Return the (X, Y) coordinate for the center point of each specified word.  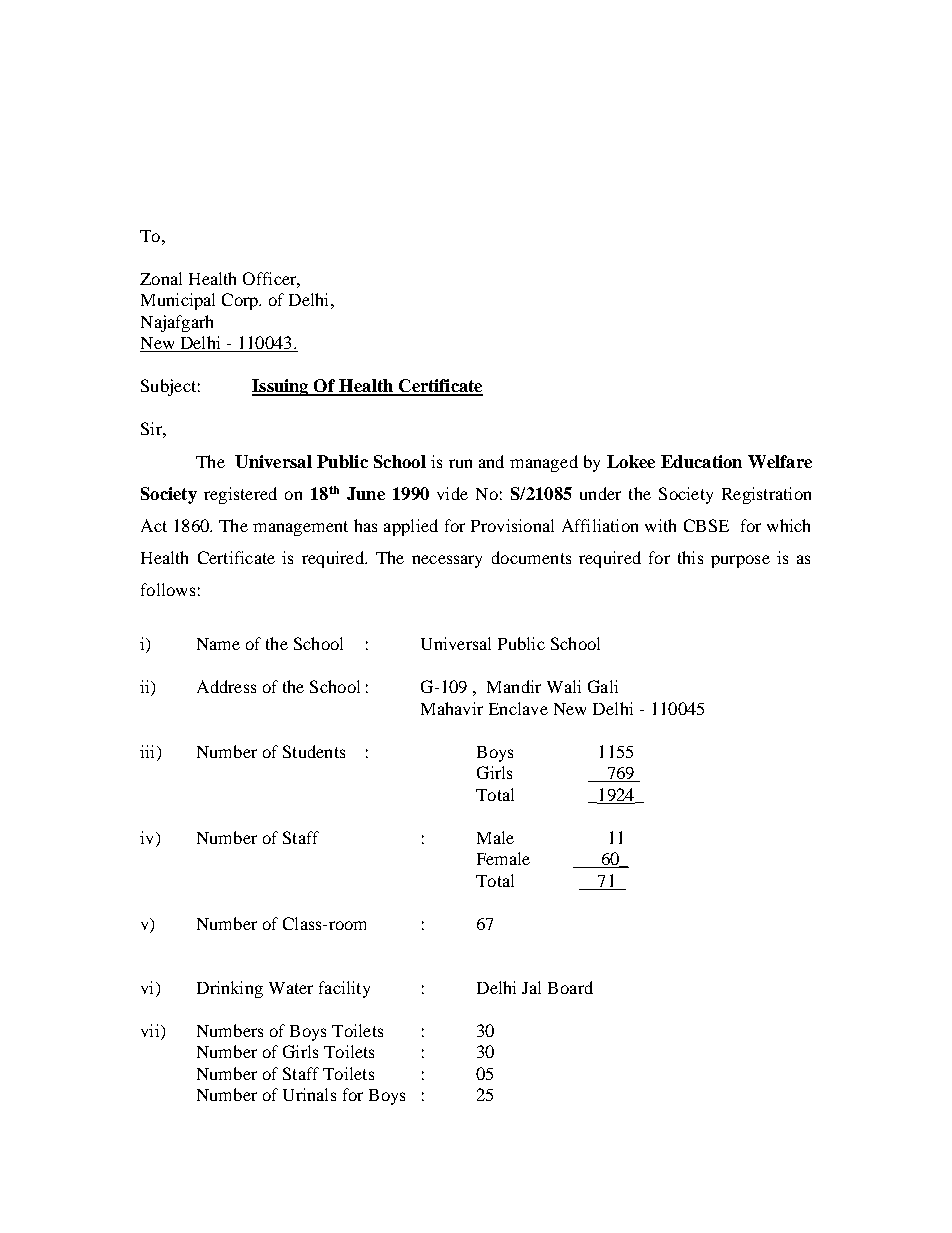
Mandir (514, 686)
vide (452, 493)
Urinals (309, 1094)
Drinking (230, 989)
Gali (603, 686)
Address (226, 686)
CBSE (706, 525)
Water (291, 988)
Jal (531, 987)
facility (344, 989)
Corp (241, 301)
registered (240, 495)
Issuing (281, 387)
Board (570, 987)
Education (701, 461)
